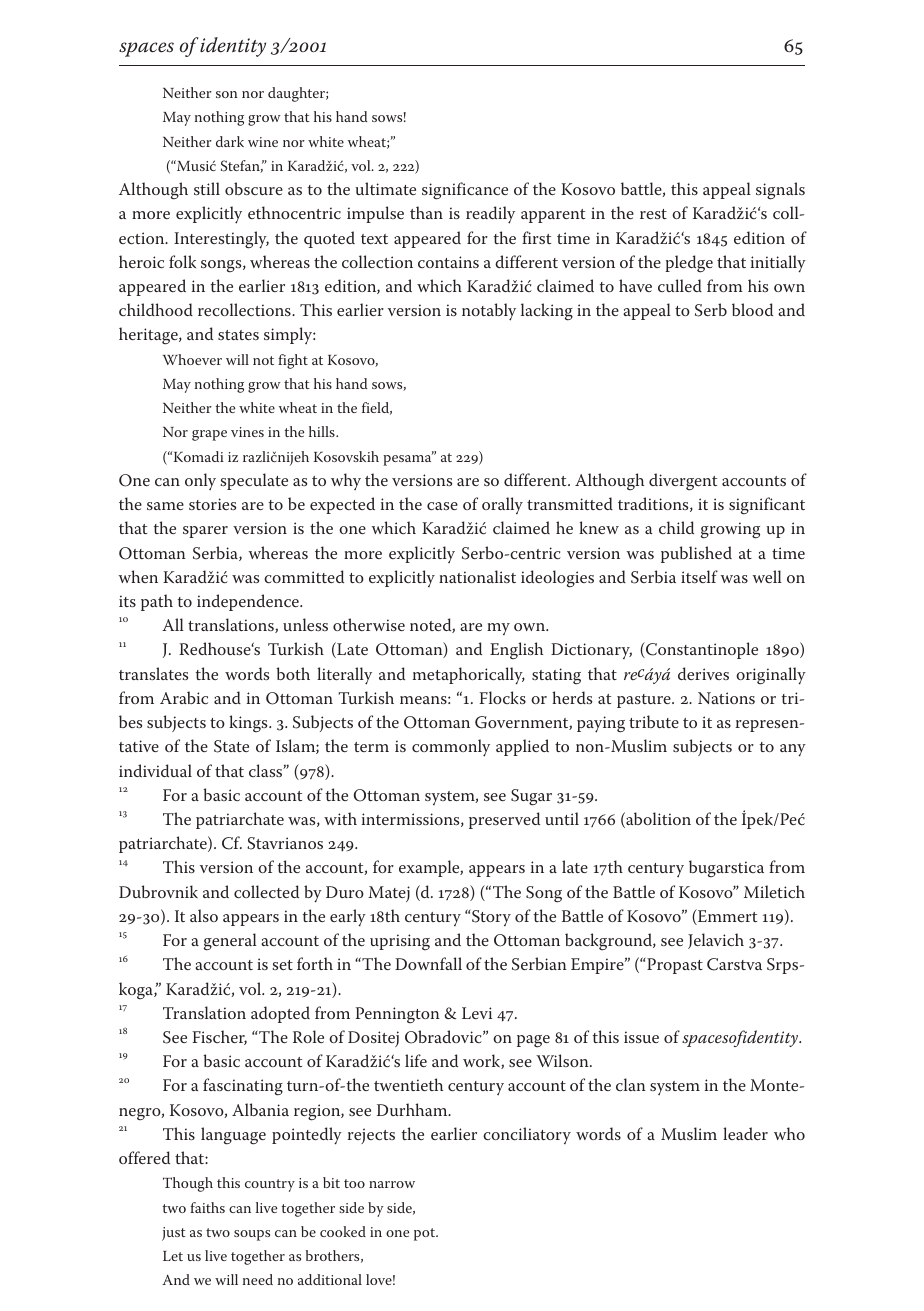  I want to click on still, so click(207, 188).
